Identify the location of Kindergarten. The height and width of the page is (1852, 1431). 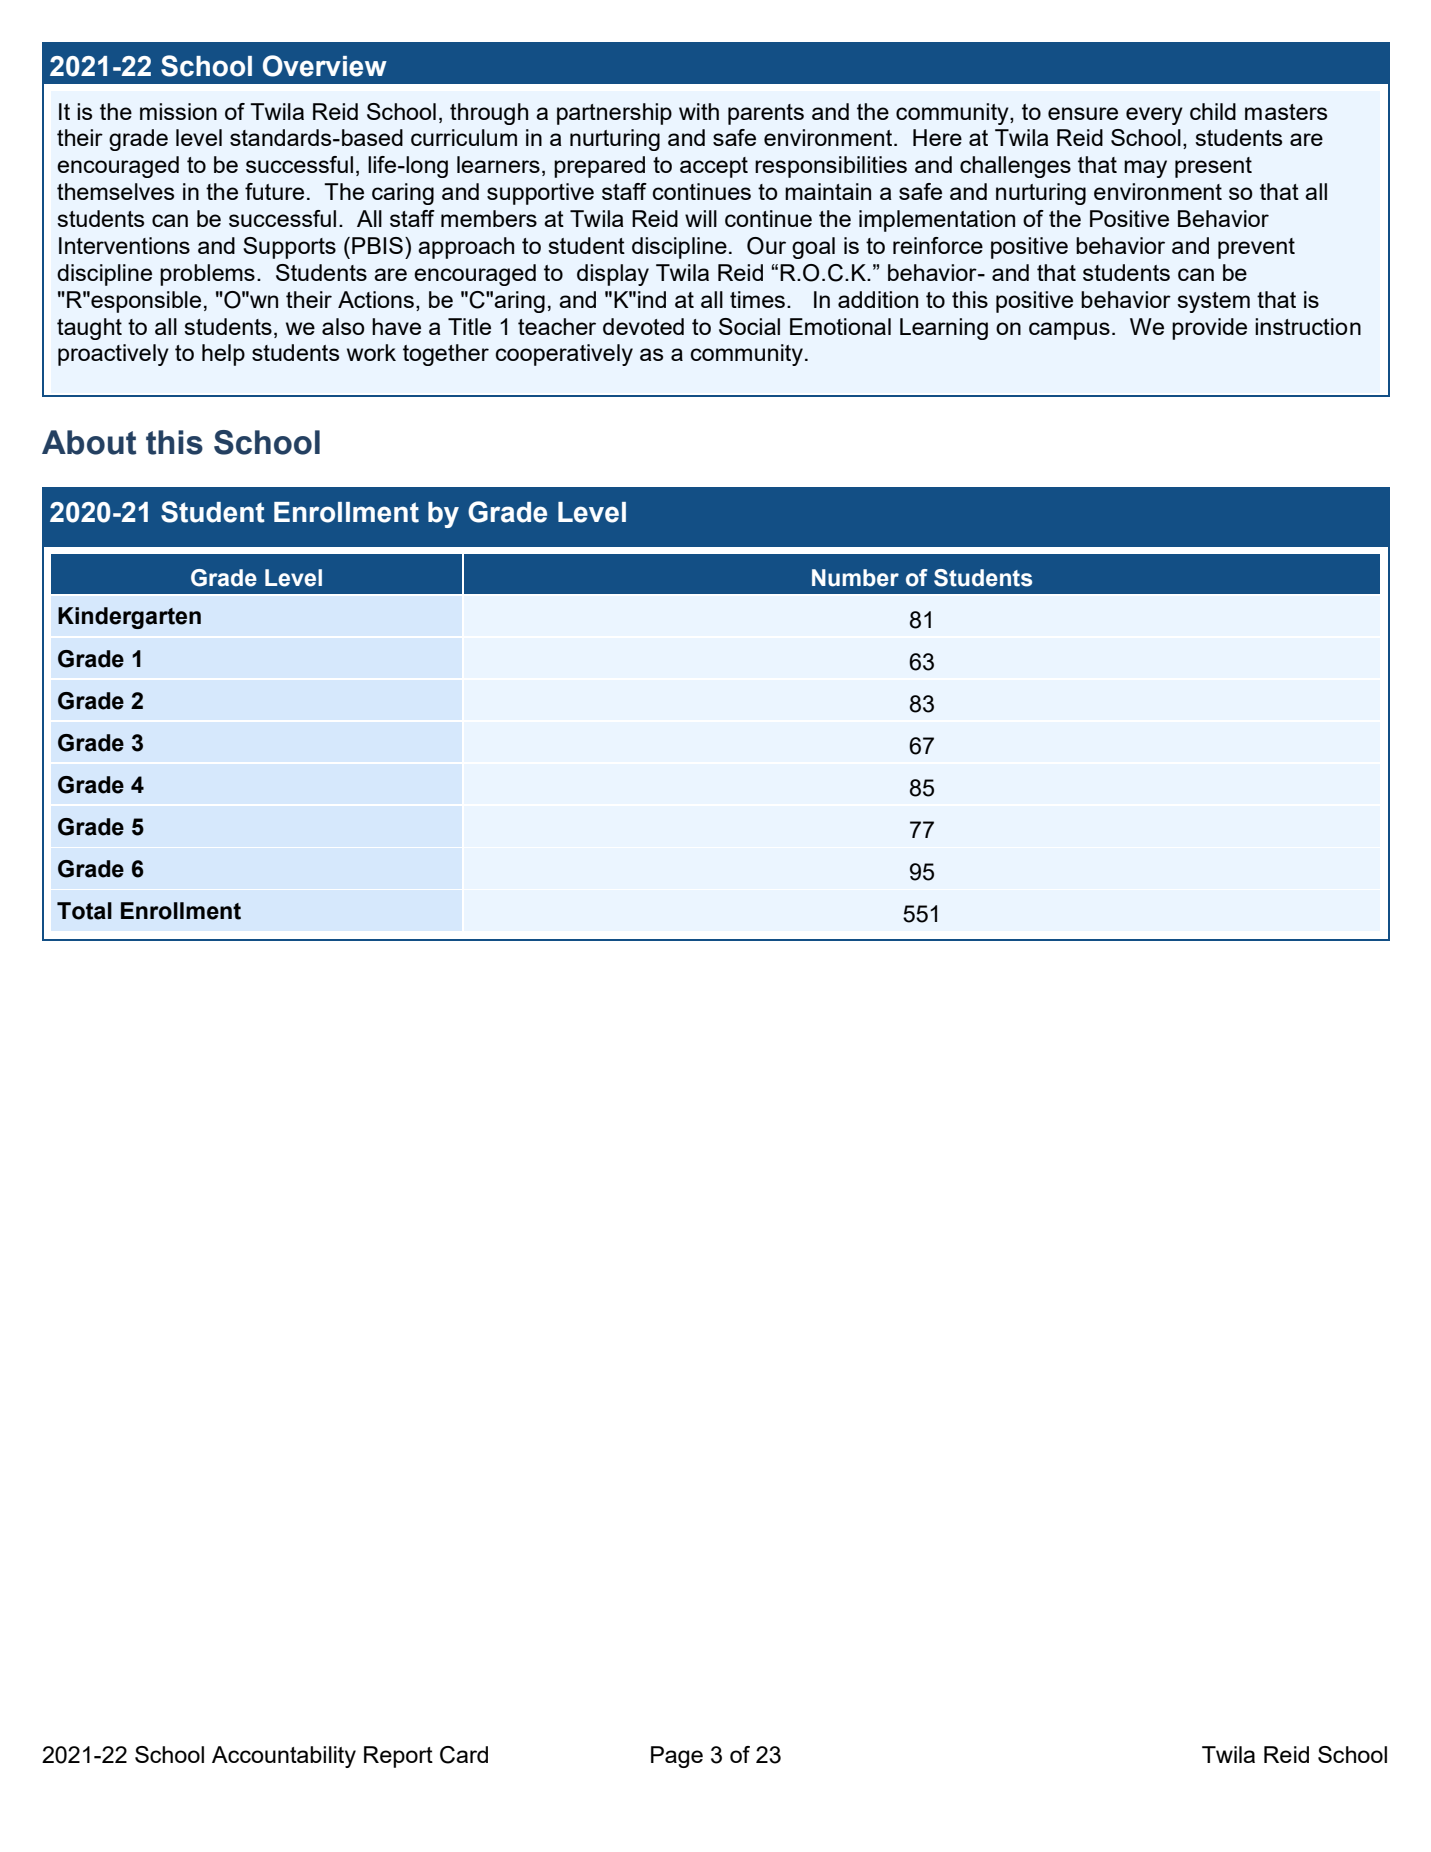
(129, 618).
